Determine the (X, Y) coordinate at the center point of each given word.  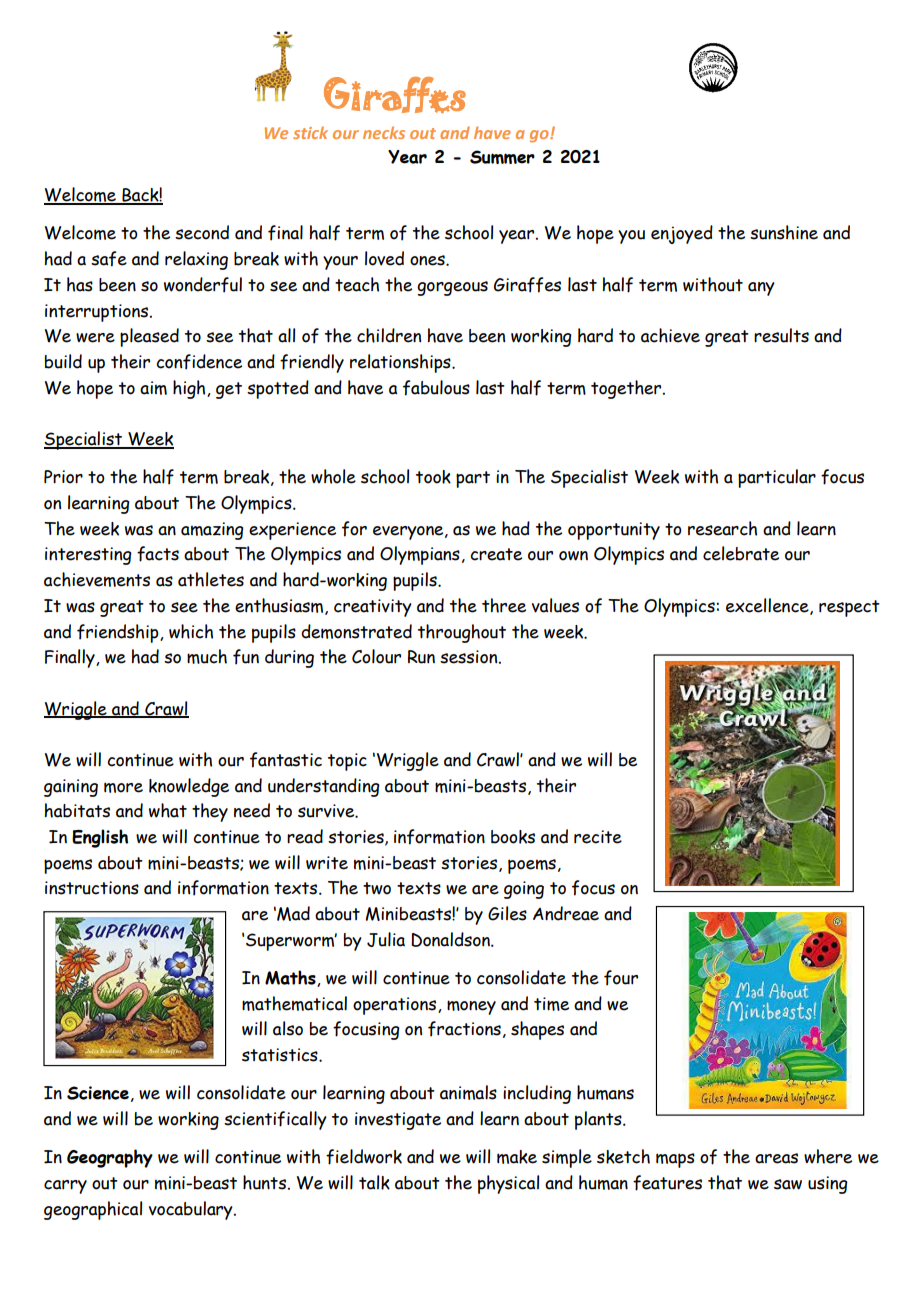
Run (421, 657)
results (781, 335)
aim (153, 388)
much (207, 656)
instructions (92, 888)
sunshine (784, 232)
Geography (110, 1158)
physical (508, 1184)
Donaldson (451, 939)
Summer (502, 157)
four (621, 978)
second (202, 232)
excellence (768, 606)
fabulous (436, 388)
